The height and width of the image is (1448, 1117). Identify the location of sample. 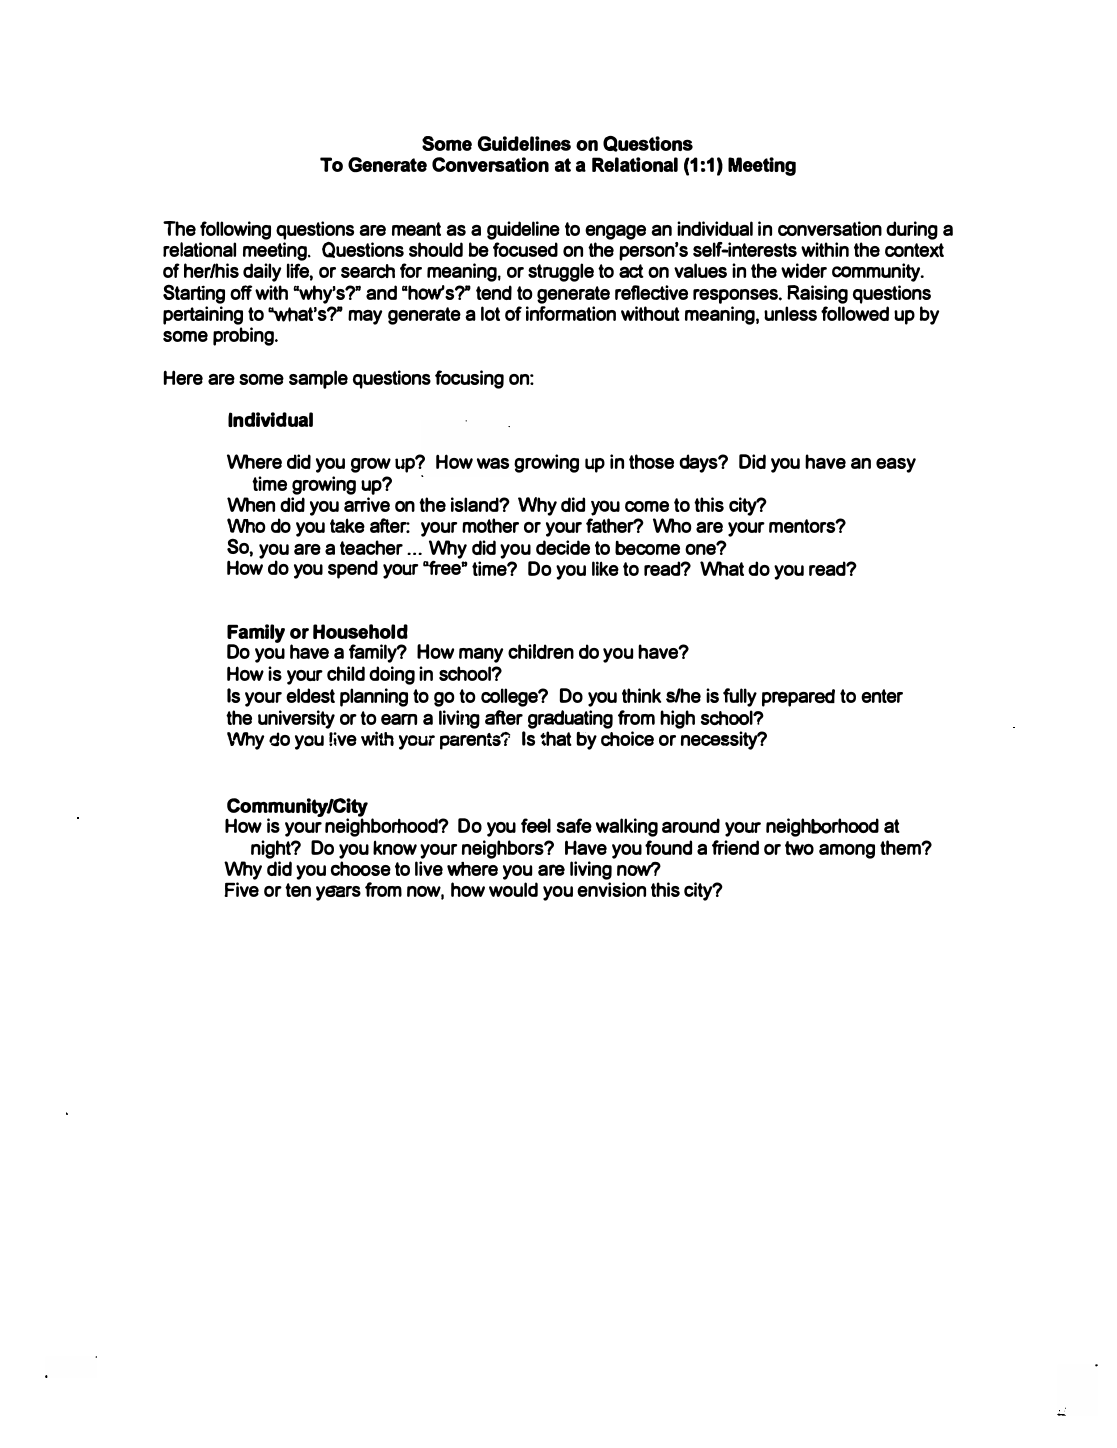
(318, 379).
